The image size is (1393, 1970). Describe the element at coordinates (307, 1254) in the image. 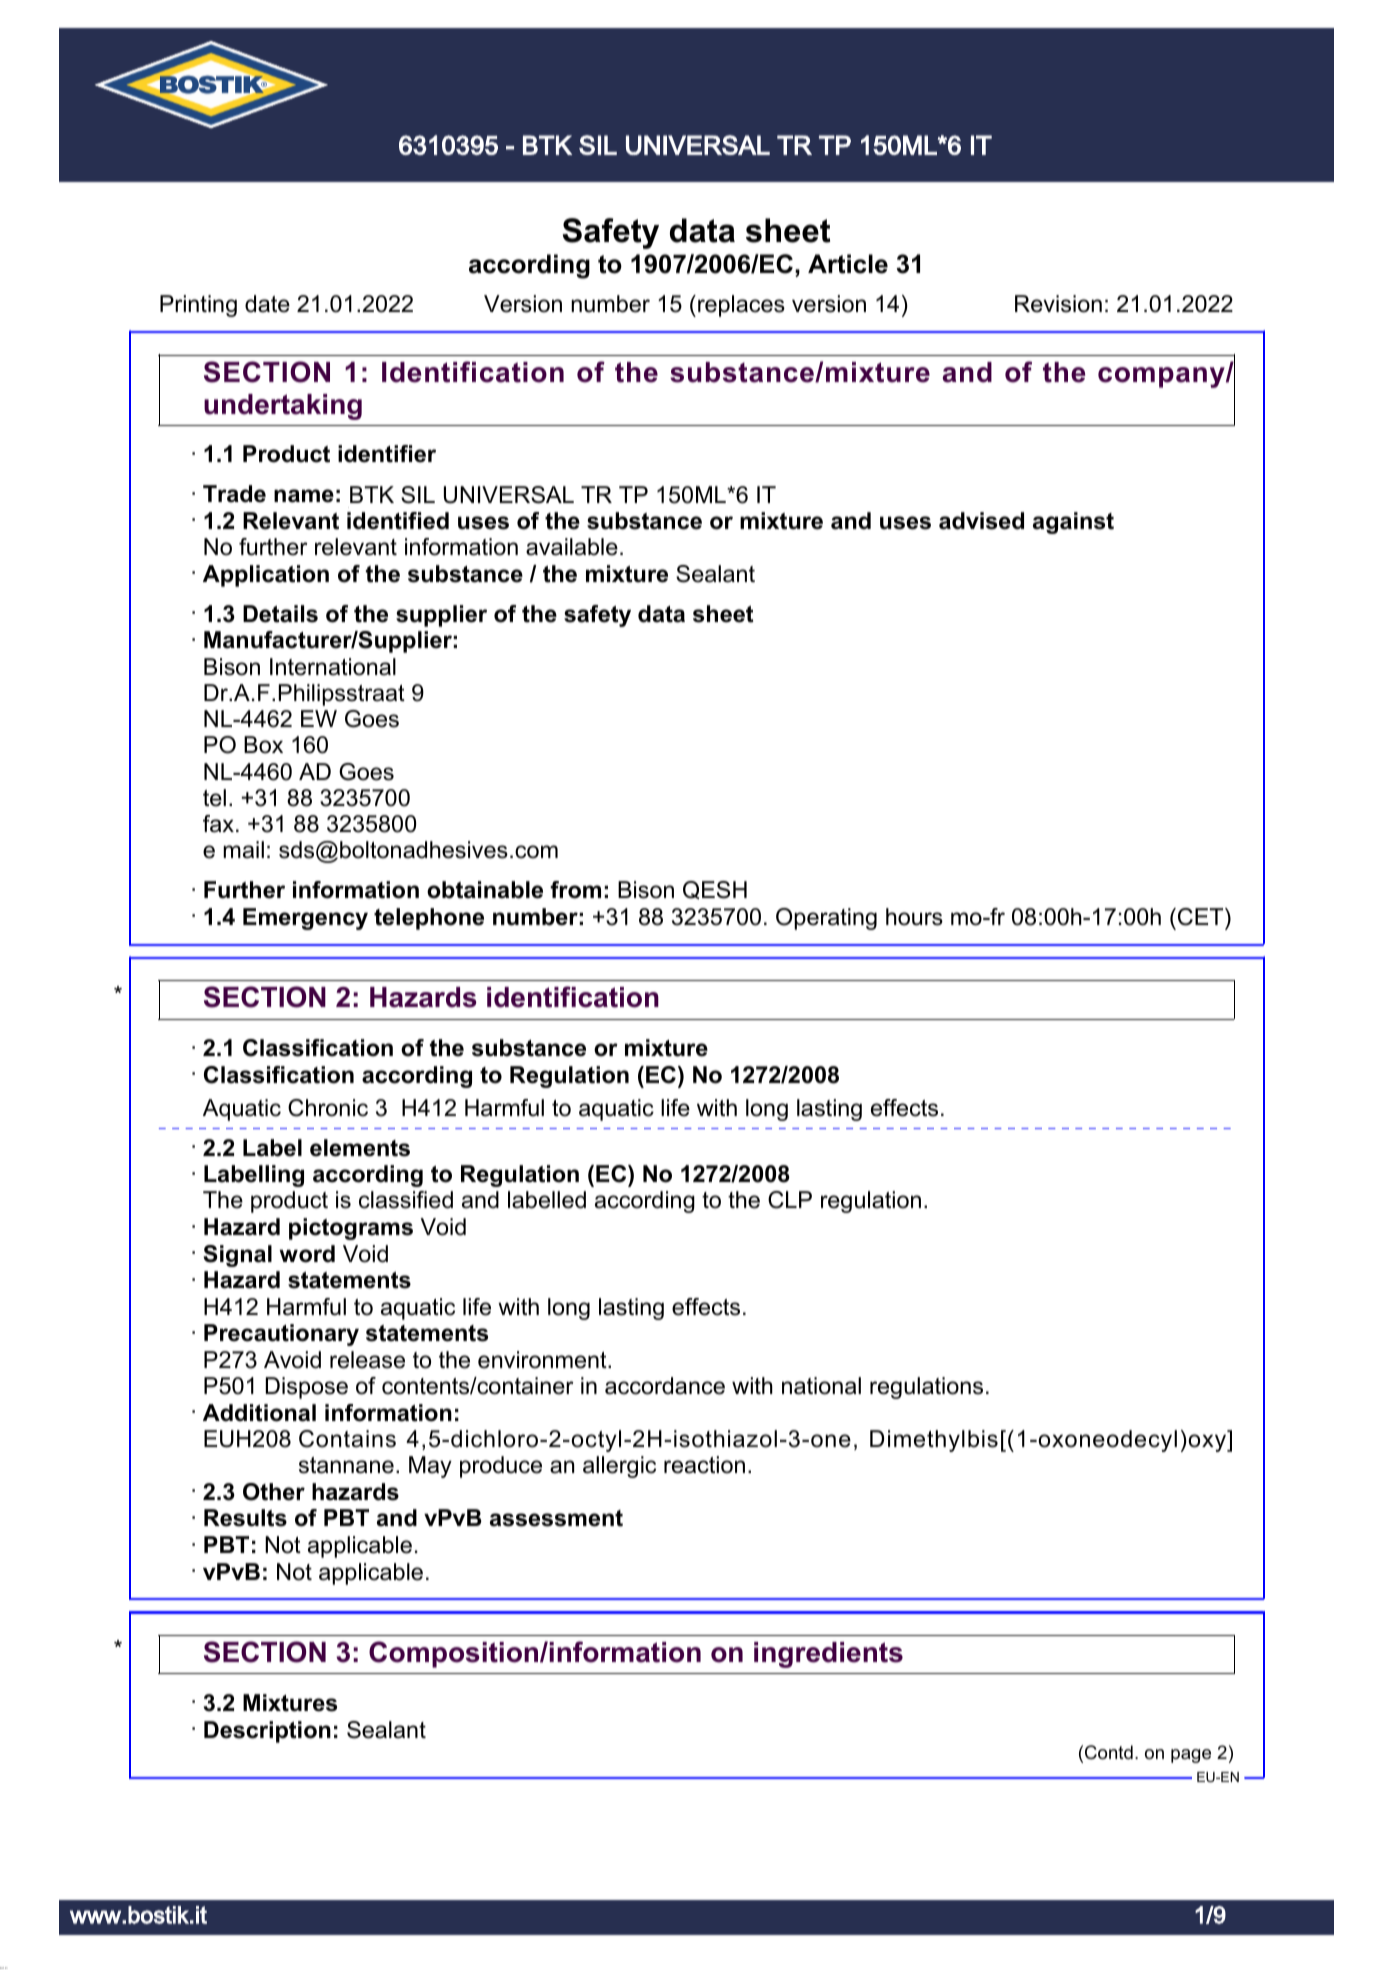

I see `word` at that location.
